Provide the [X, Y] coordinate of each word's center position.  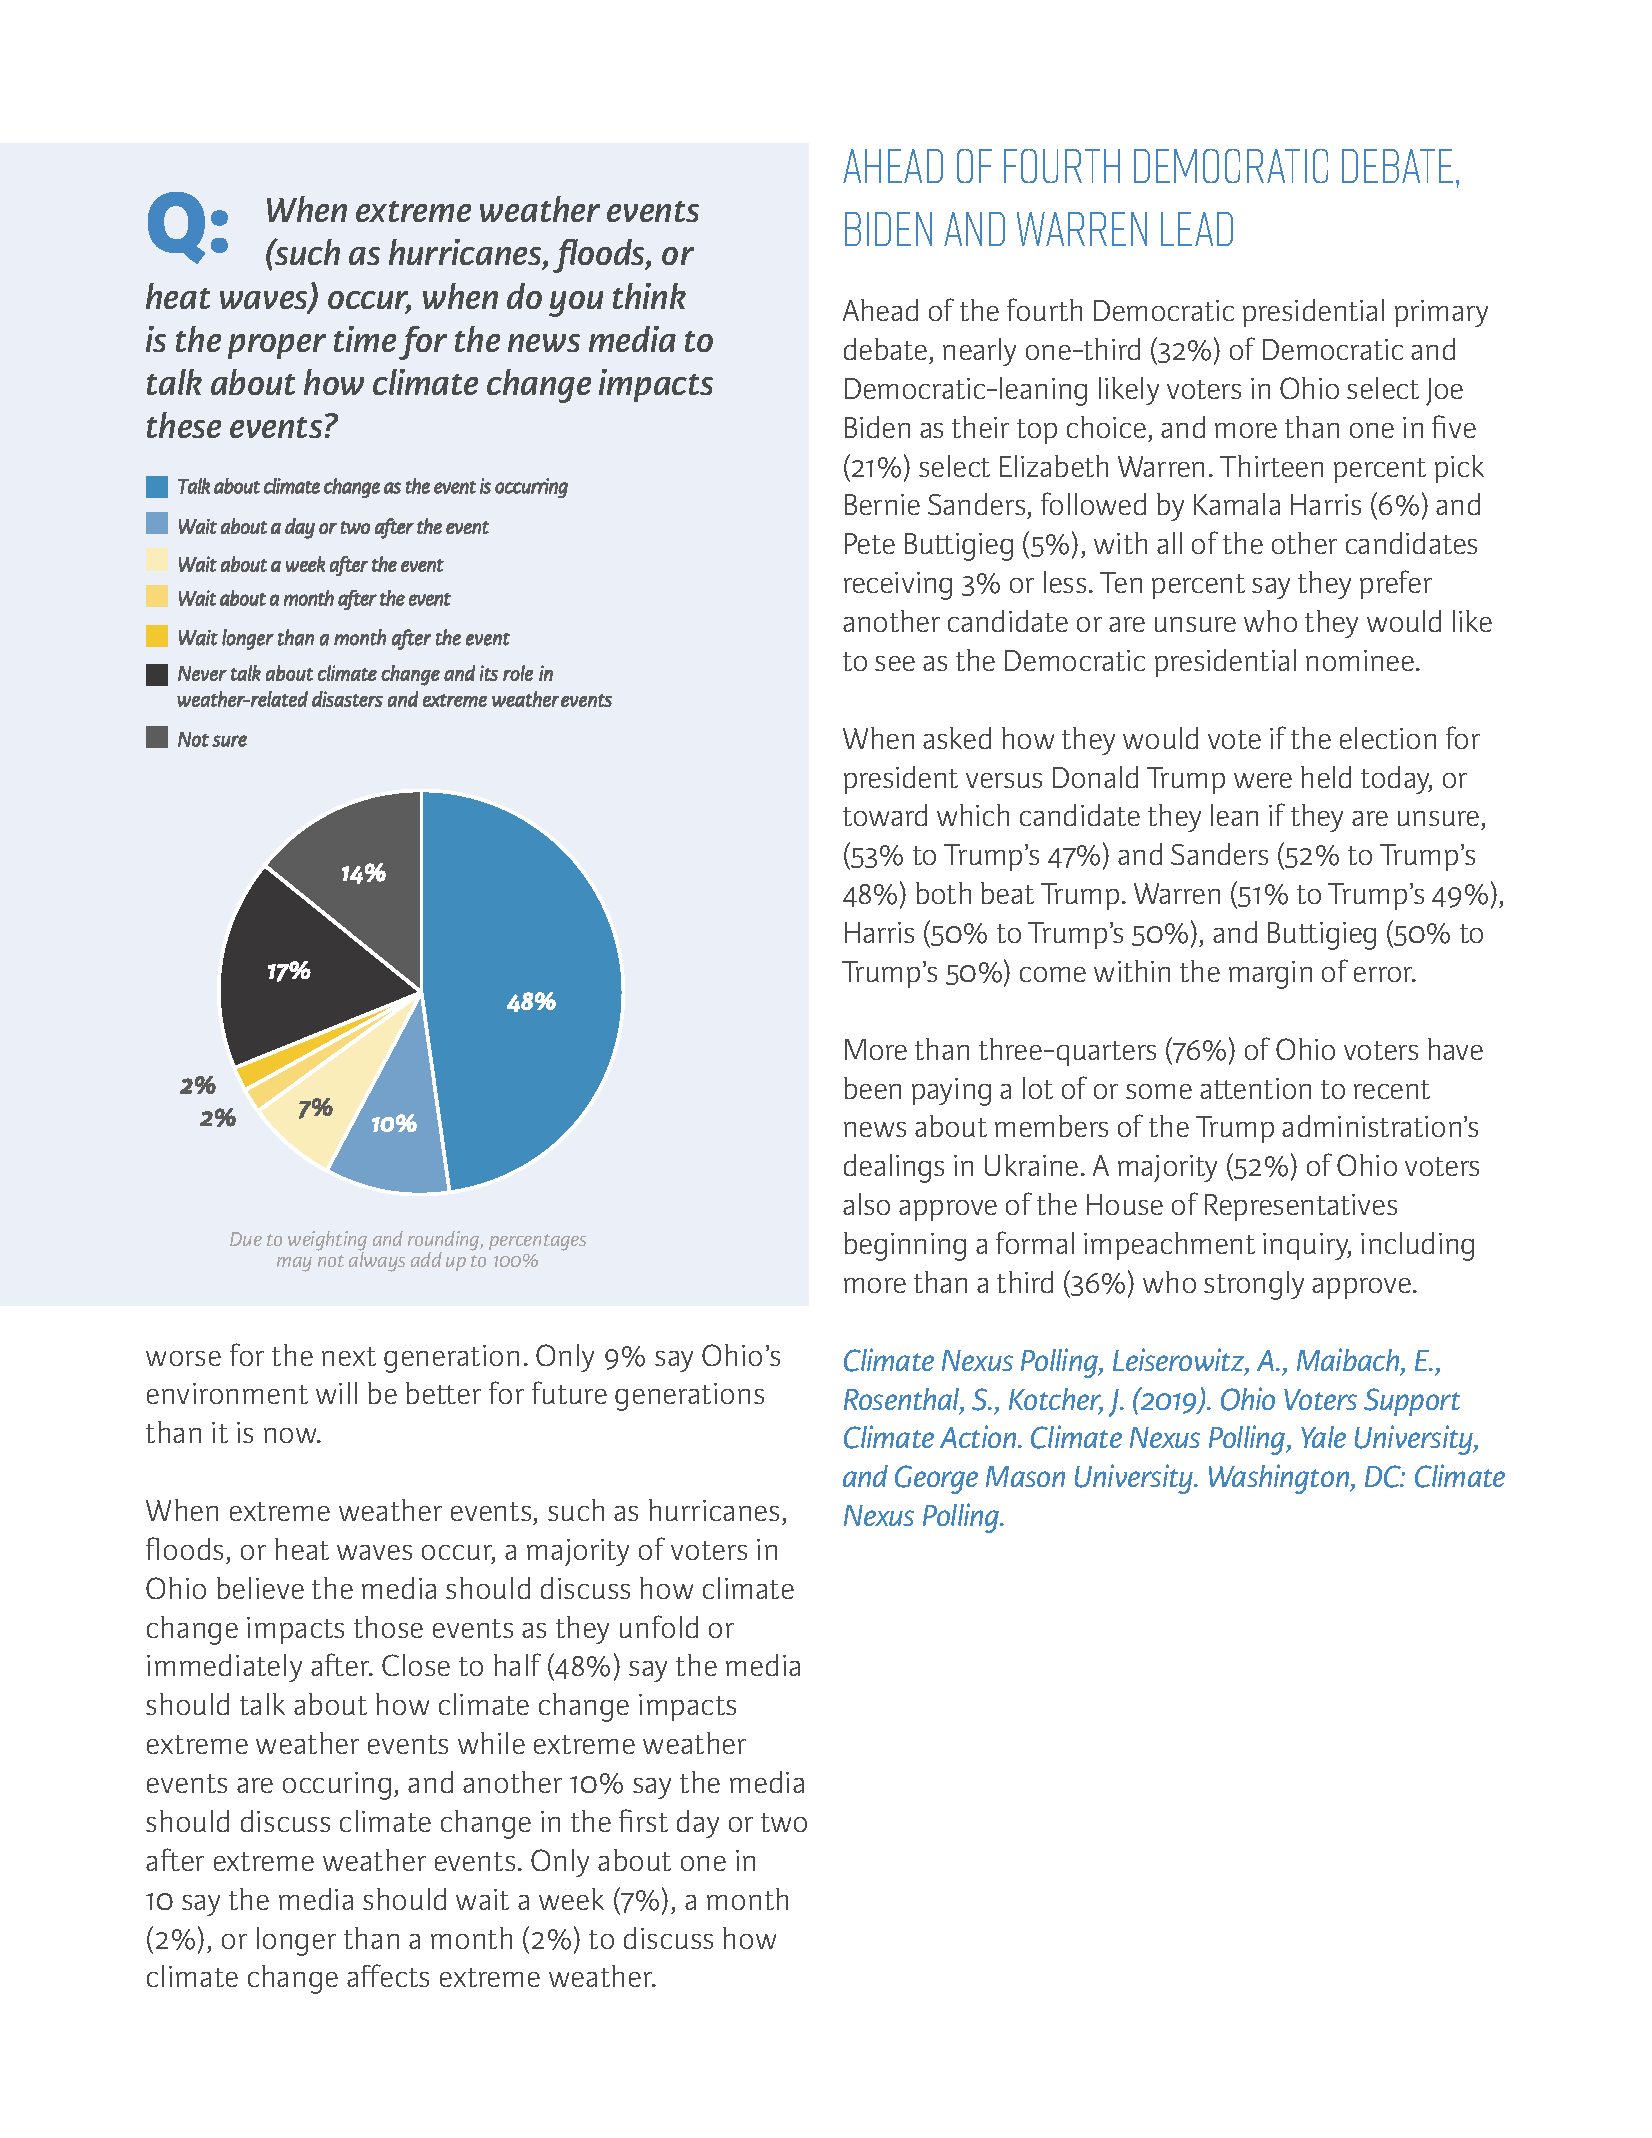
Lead [1197, 229]
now [292, 1435]
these [184, 425]
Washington [1280, 1479]
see [895, 663]
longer [296, 1941]
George [936, 1479]
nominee [1360, 660]
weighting [327, 1242]
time [365, 339]
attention [1255, 1088]
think [649, 296]
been [872, 1088]
